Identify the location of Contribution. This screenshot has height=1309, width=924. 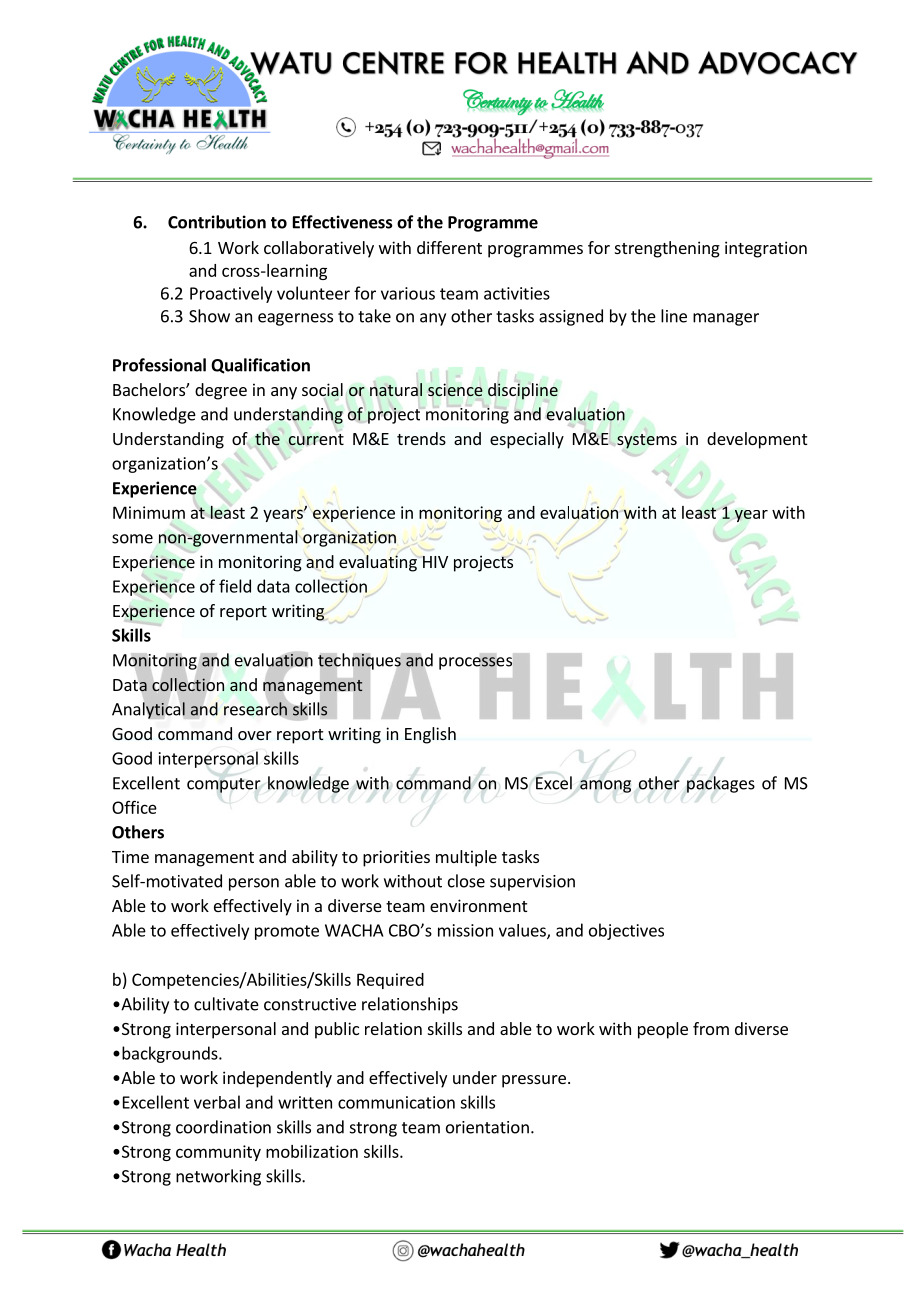
(217, 222).
